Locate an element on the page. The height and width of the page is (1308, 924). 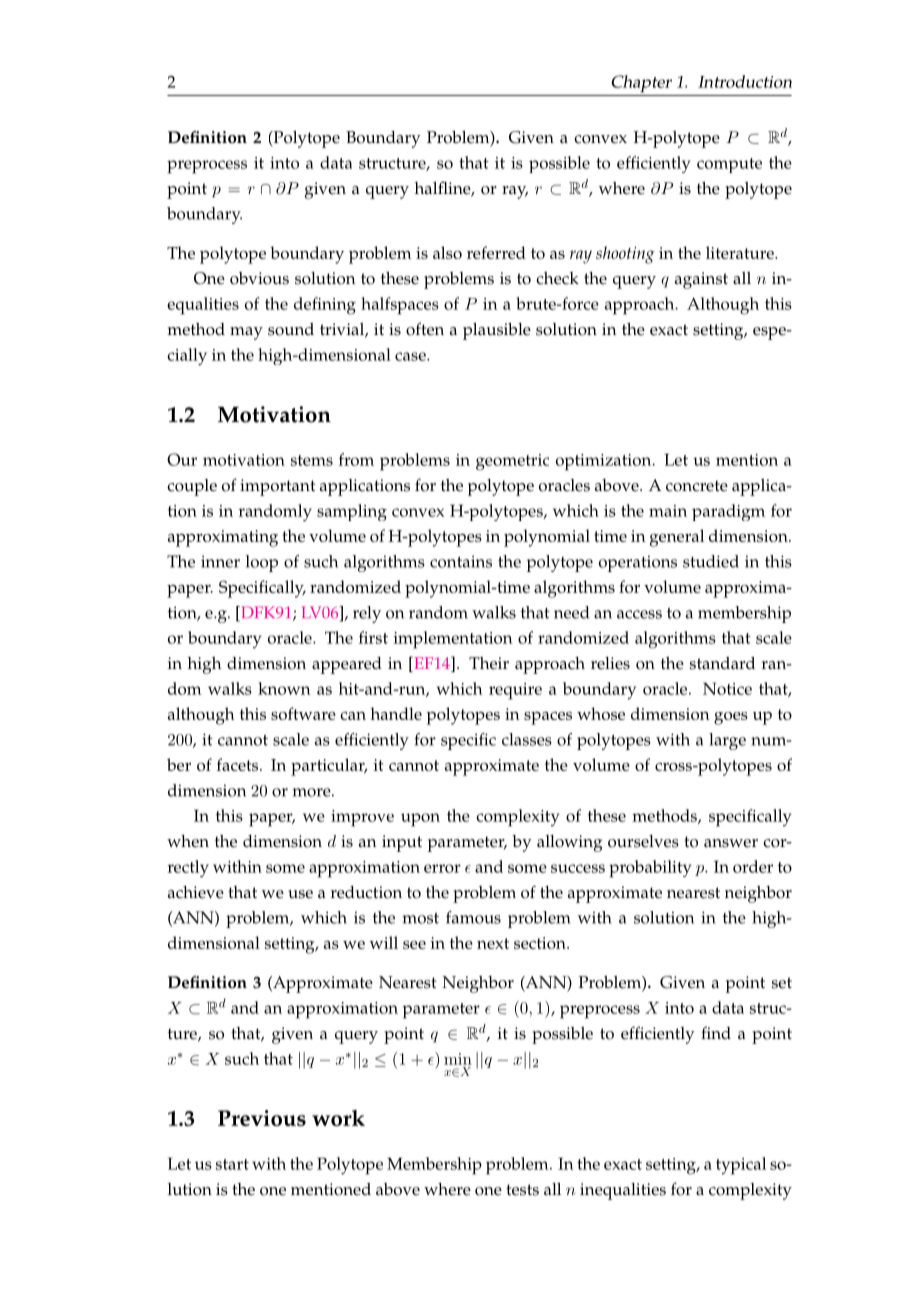
tests is located at coordinates (522, 1190).
